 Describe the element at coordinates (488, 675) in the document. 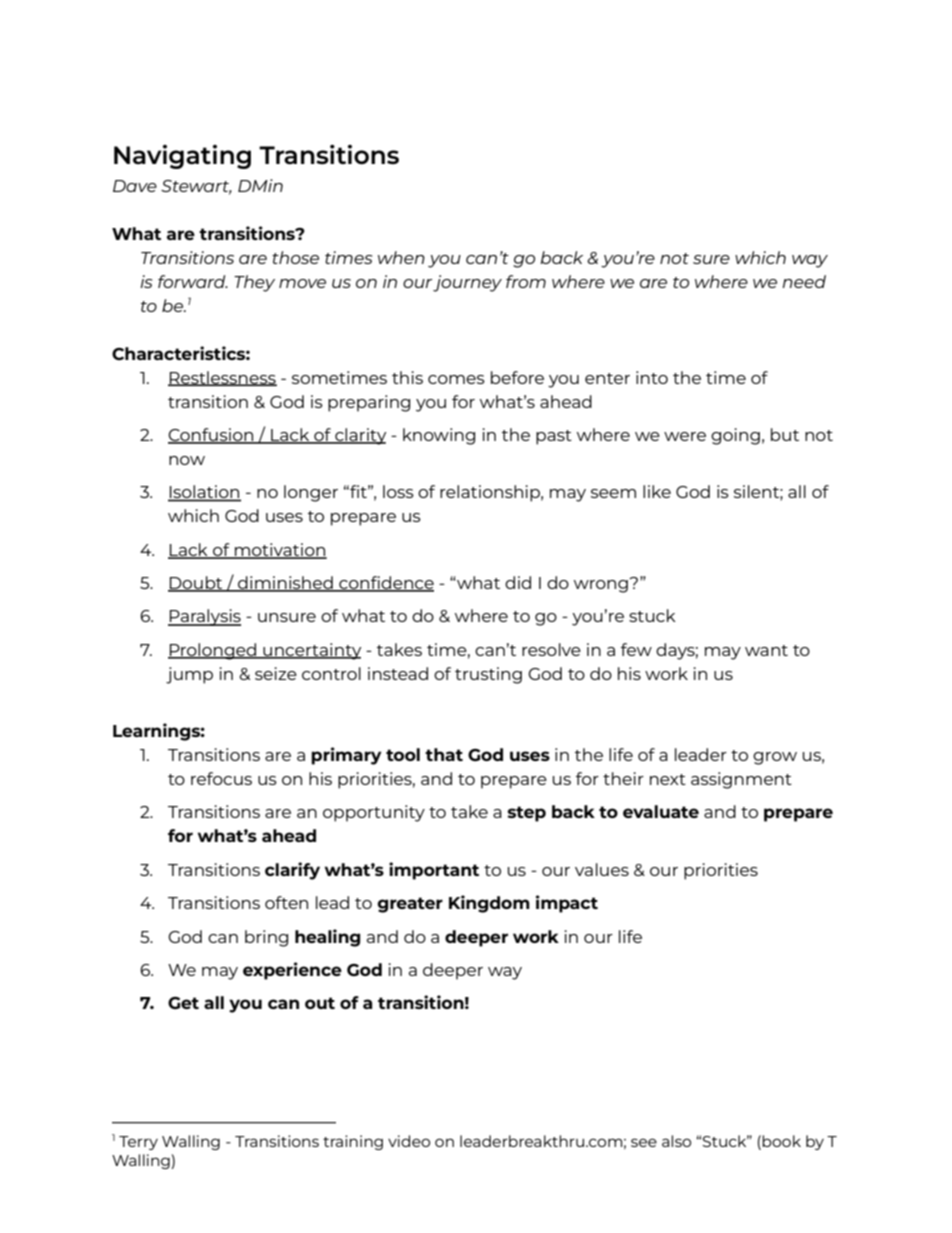

I see `trusting` at that location.
